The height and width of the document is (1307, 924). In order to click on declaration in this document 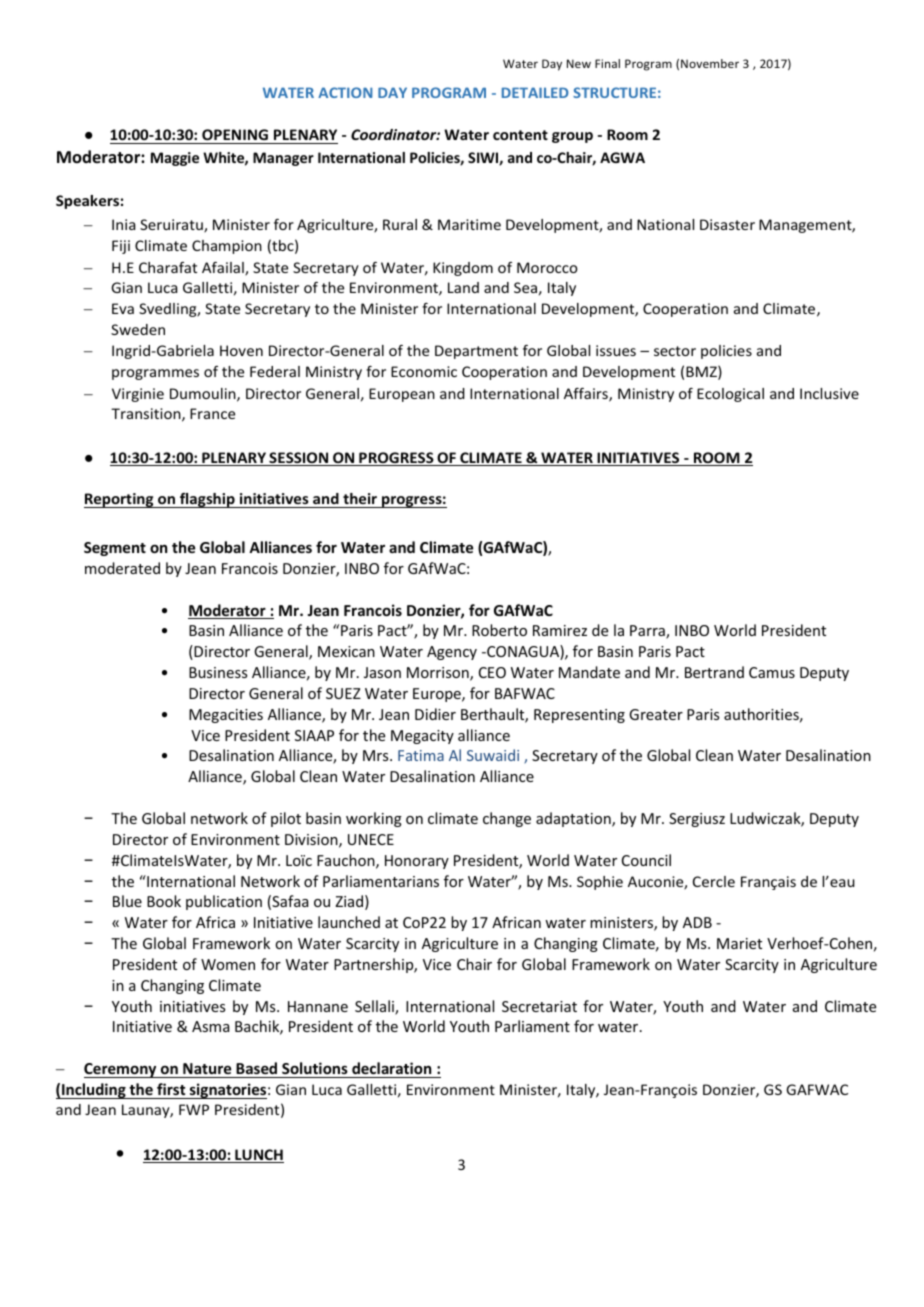, I will do `click(392, 1070)`.
